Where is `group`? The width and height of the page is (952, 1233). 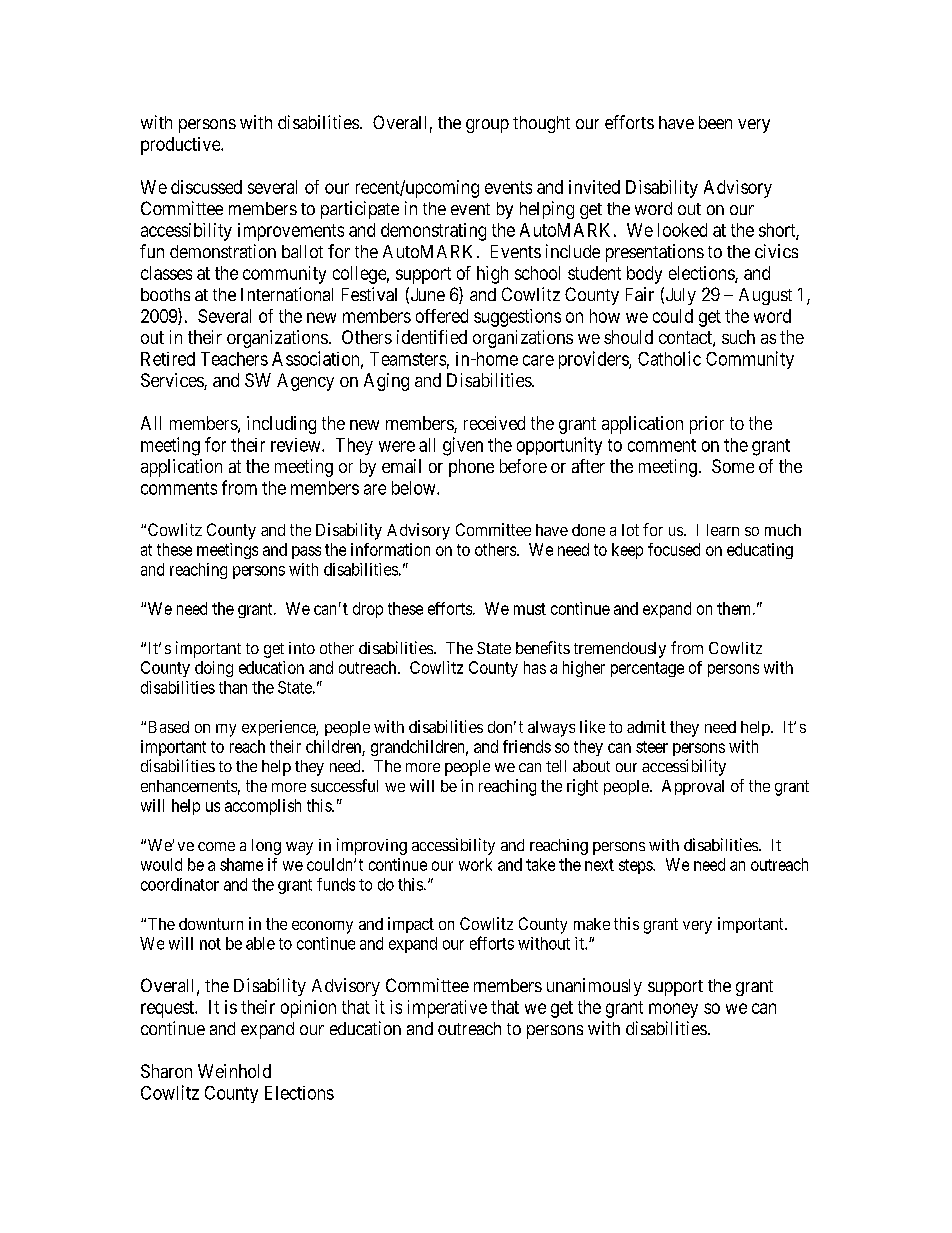 group is located at coordinates (487, 126).
